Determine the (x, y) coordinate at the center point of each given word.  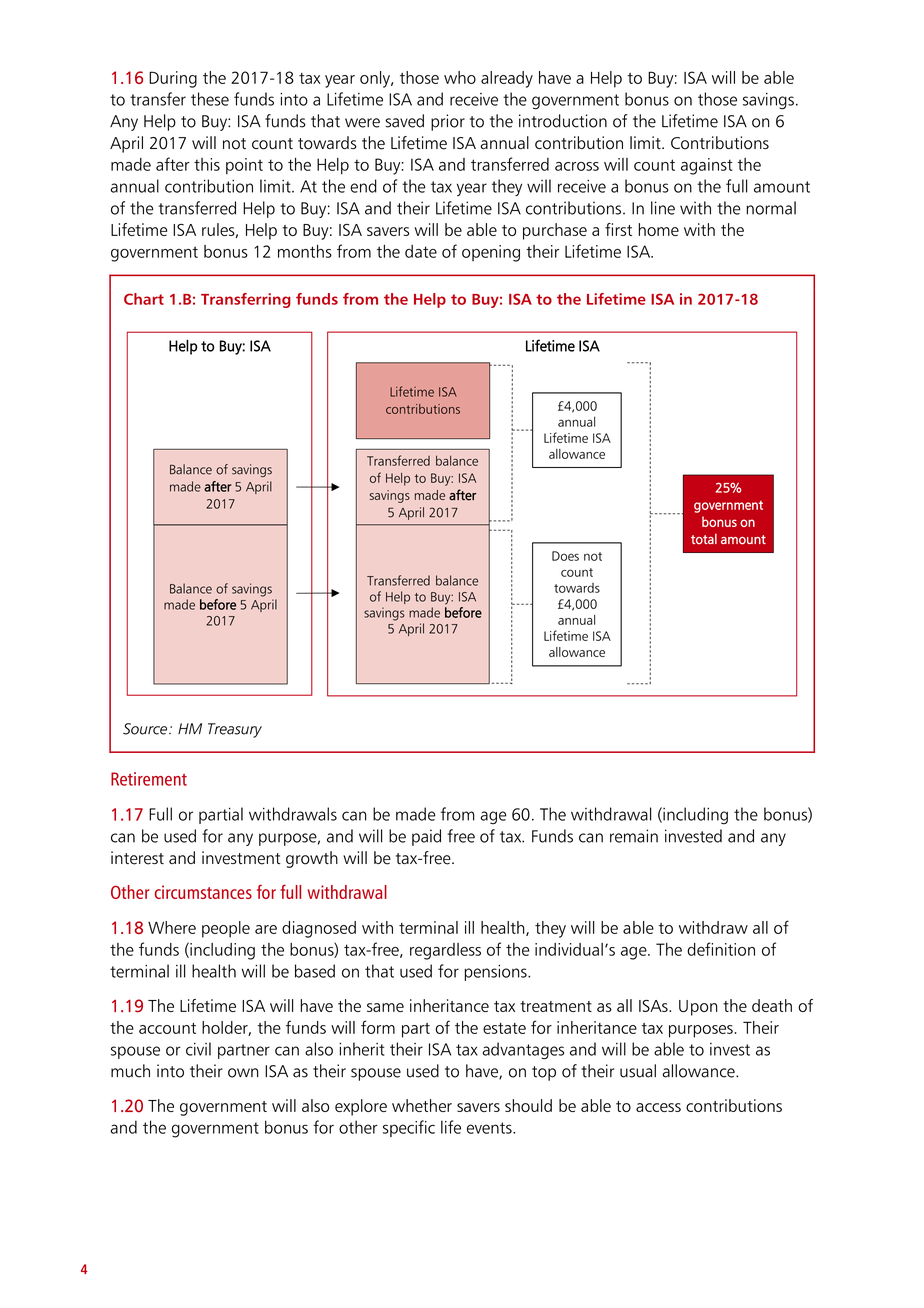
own (243, 1073)
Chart (144, 299)
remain (634, 836)
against (707, 166)
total (704, 539)
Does (565, 556)
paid (426, 837)
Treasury (235, 730)
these (210, 99)
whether (422, 1105)
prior (448, 122)
